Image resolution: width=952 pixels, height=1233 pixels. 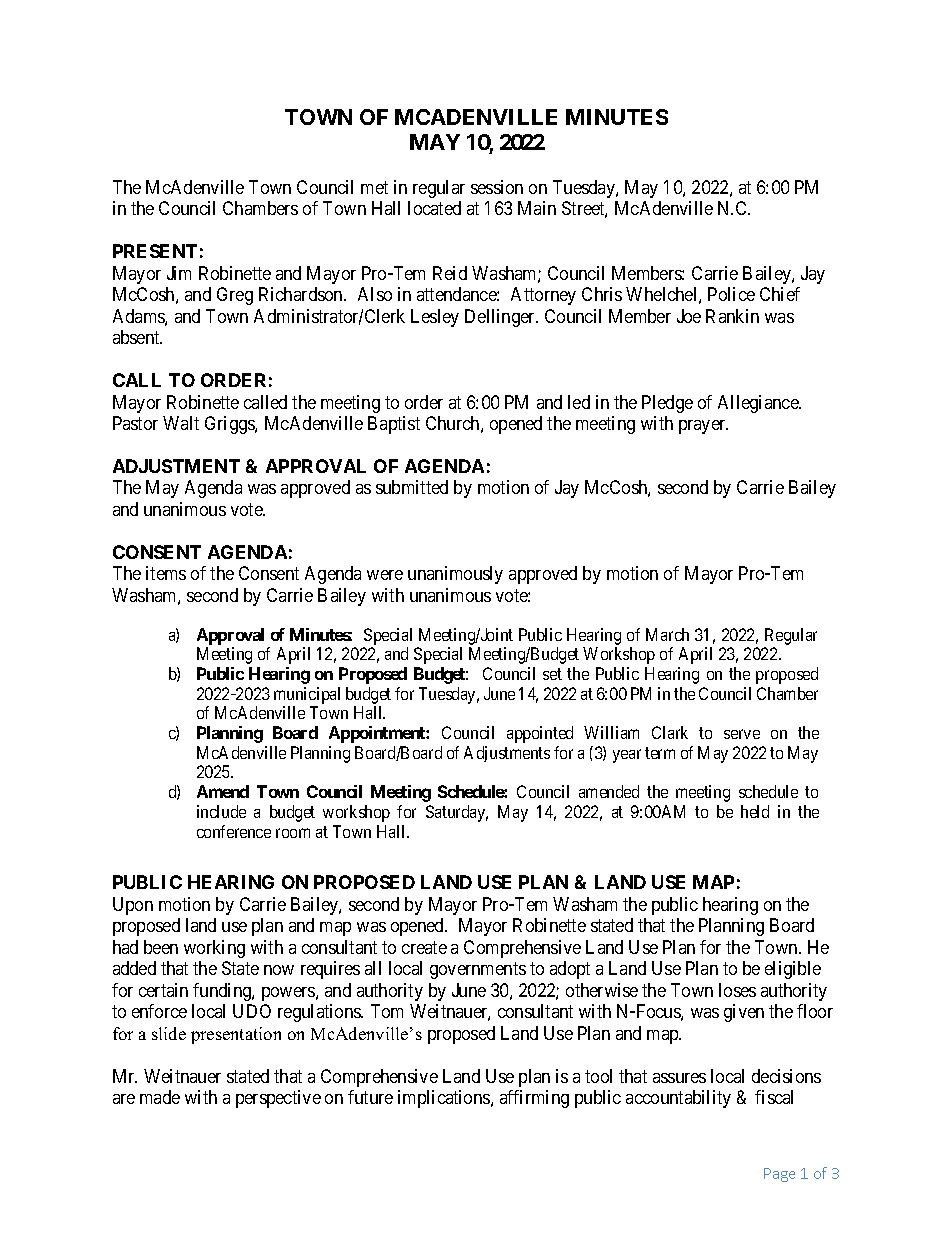 What do you see at coordinates (731, 294) in the image?
I see `Police` at bounding box center [731, 294].
